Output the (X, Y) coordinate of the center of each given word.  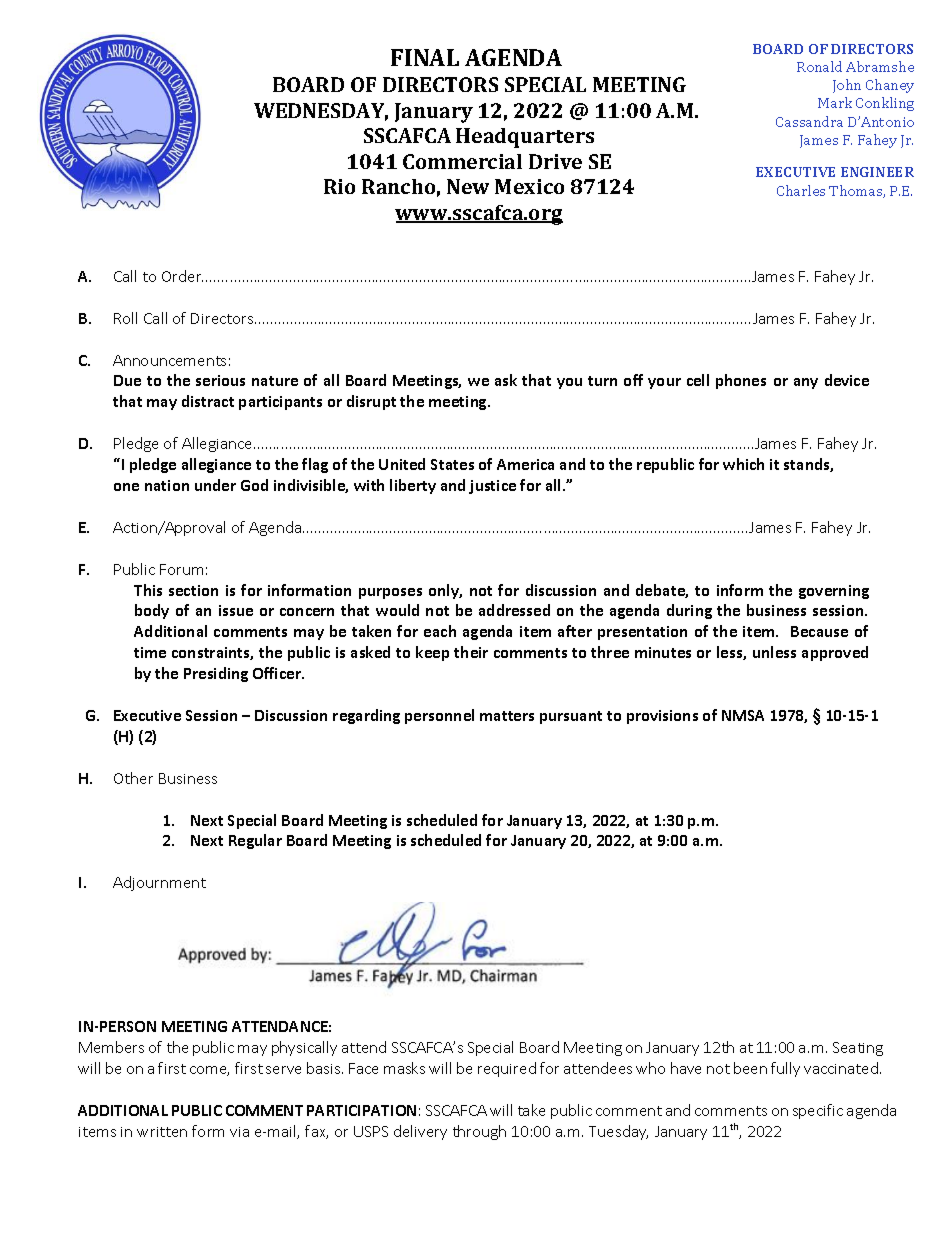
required (507, 1069)
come (209, 1071)
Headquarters (525, 138)
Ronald (819, 66)
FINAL (425, 57)
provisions (662, 717)
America (525, 464)
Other (133, 778)
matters (507, 716)
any (806, 383)
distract (208, 401)
